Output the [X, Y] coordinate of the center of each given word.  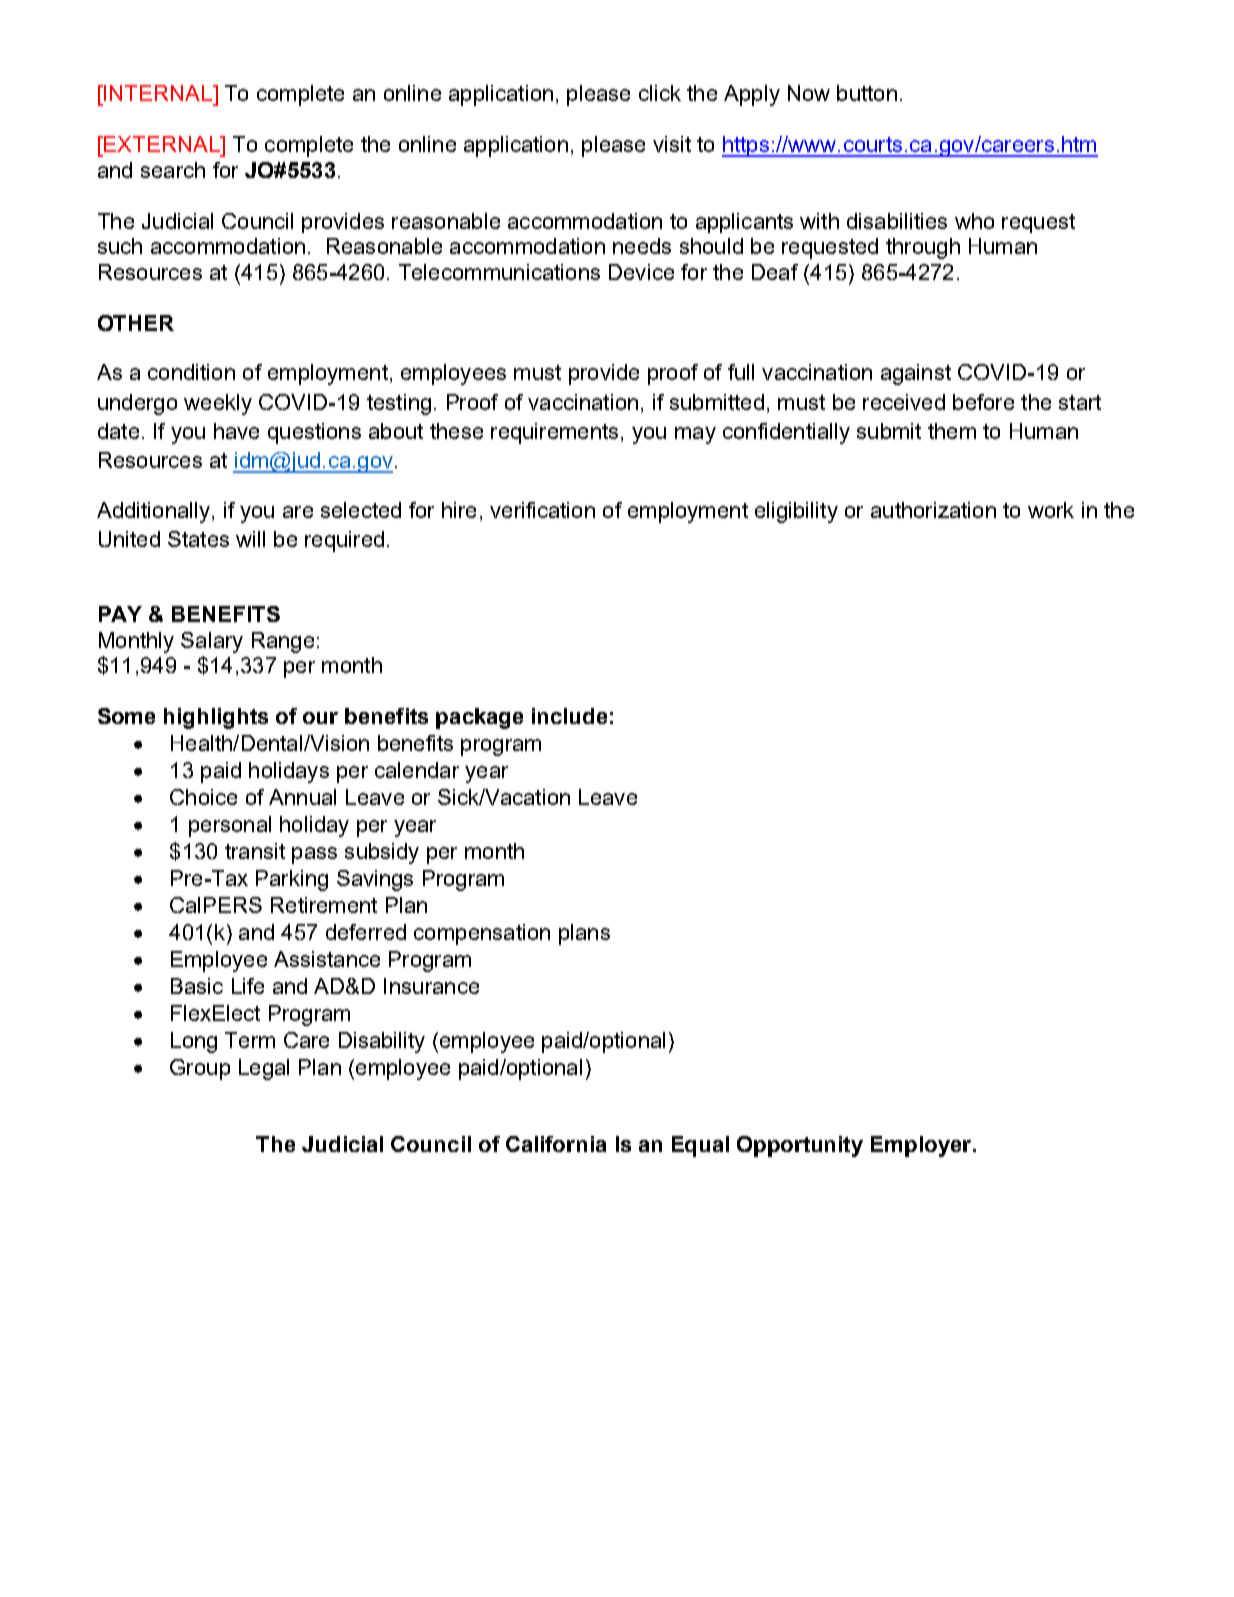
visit [672, 144]
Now [809, 93]
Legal [264, 1069]
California [556, 1144]
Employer [922, 1146]
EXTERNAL [162, 144]
